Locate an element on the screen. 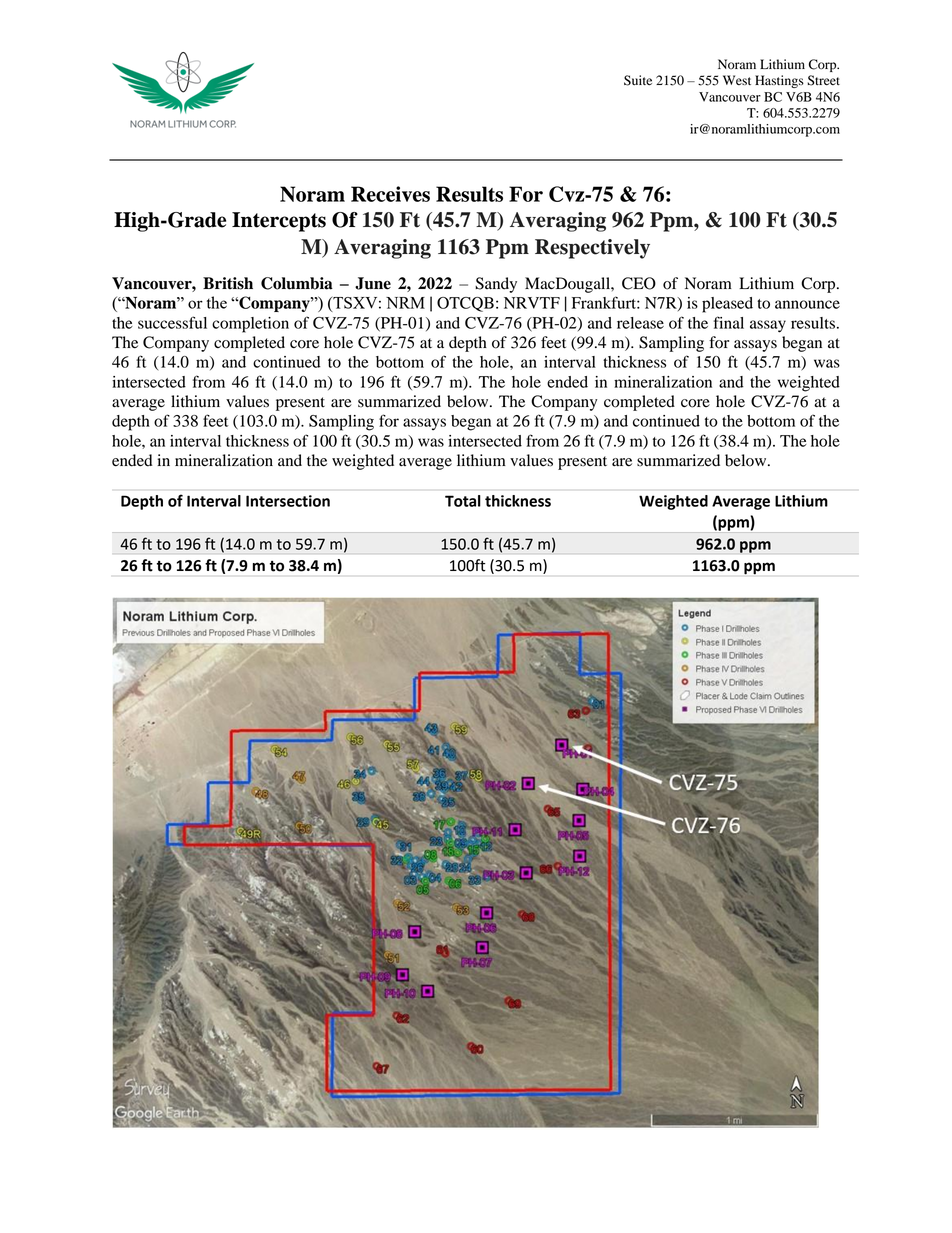  British is located at coordinates (228, 283).
